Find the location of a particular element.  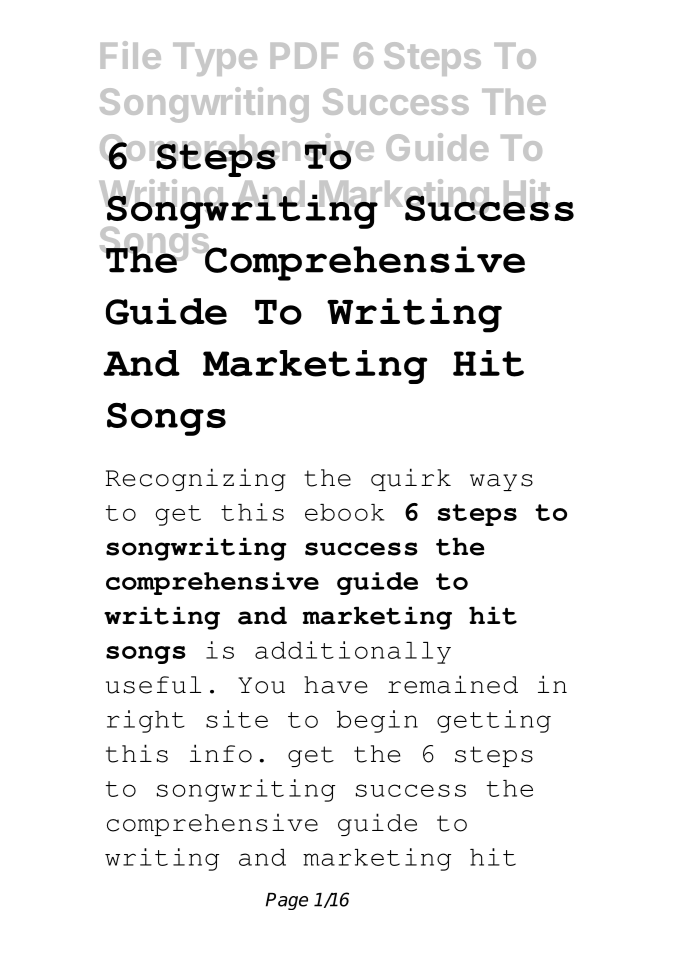

info is located at coordinates (221, 753).
